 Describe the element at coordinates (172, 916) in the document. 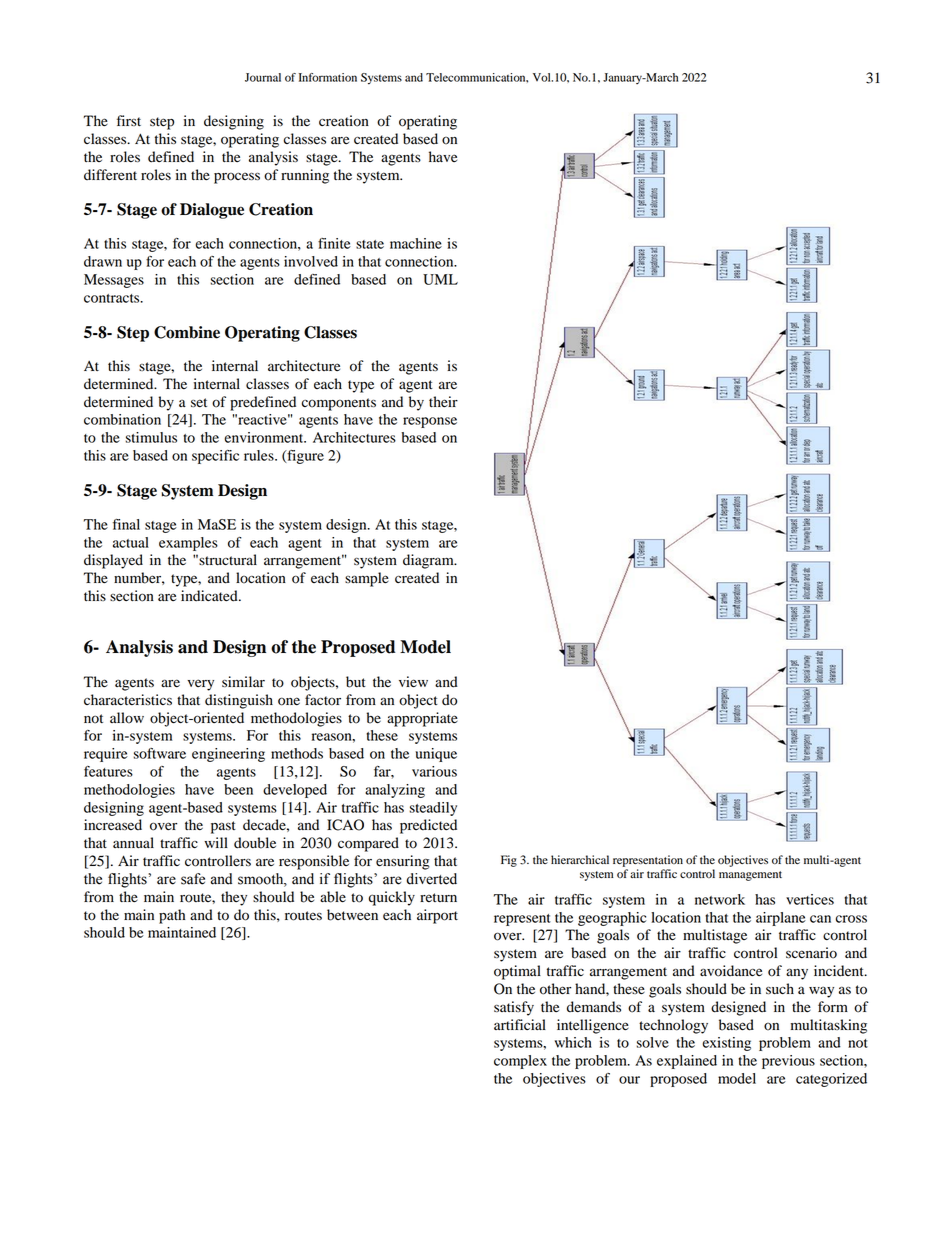

I see `path` at that location.
